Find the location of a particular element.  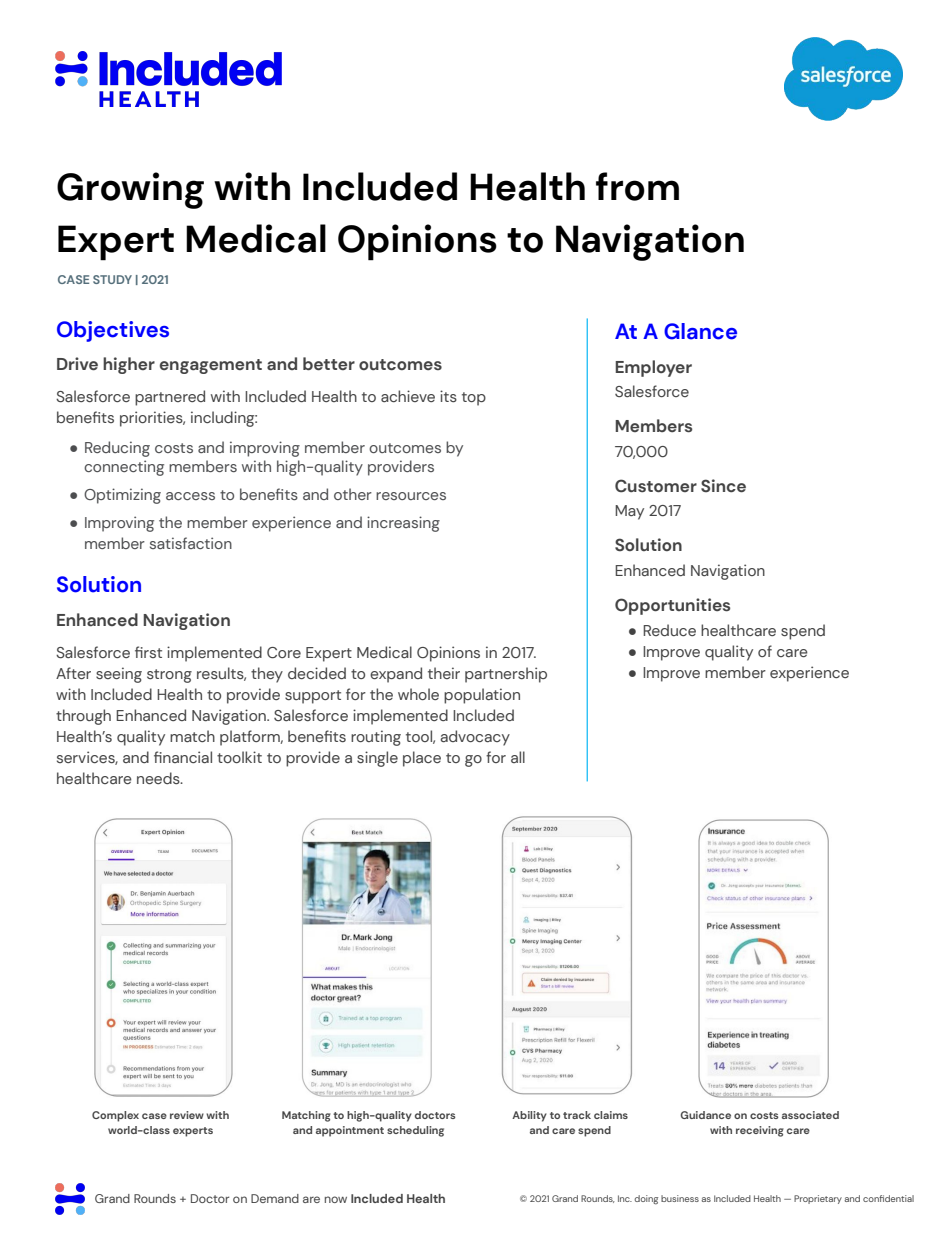

from is located at coordinates (637, 186).
